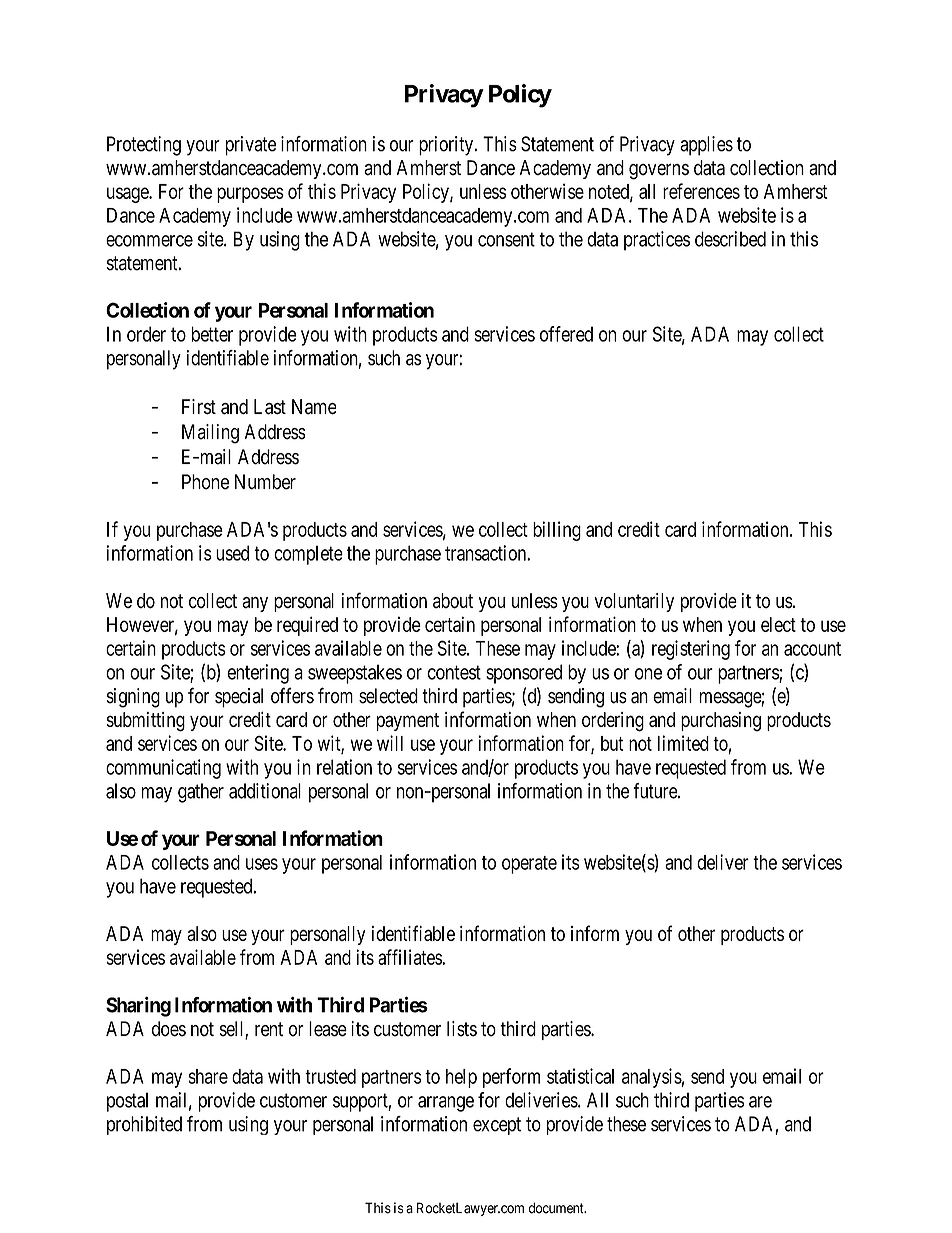 This image has width=952, height=1233. What do you see at coordinates (454, 672) in the image?
I see `contest` at bounding box center [454, 672].
